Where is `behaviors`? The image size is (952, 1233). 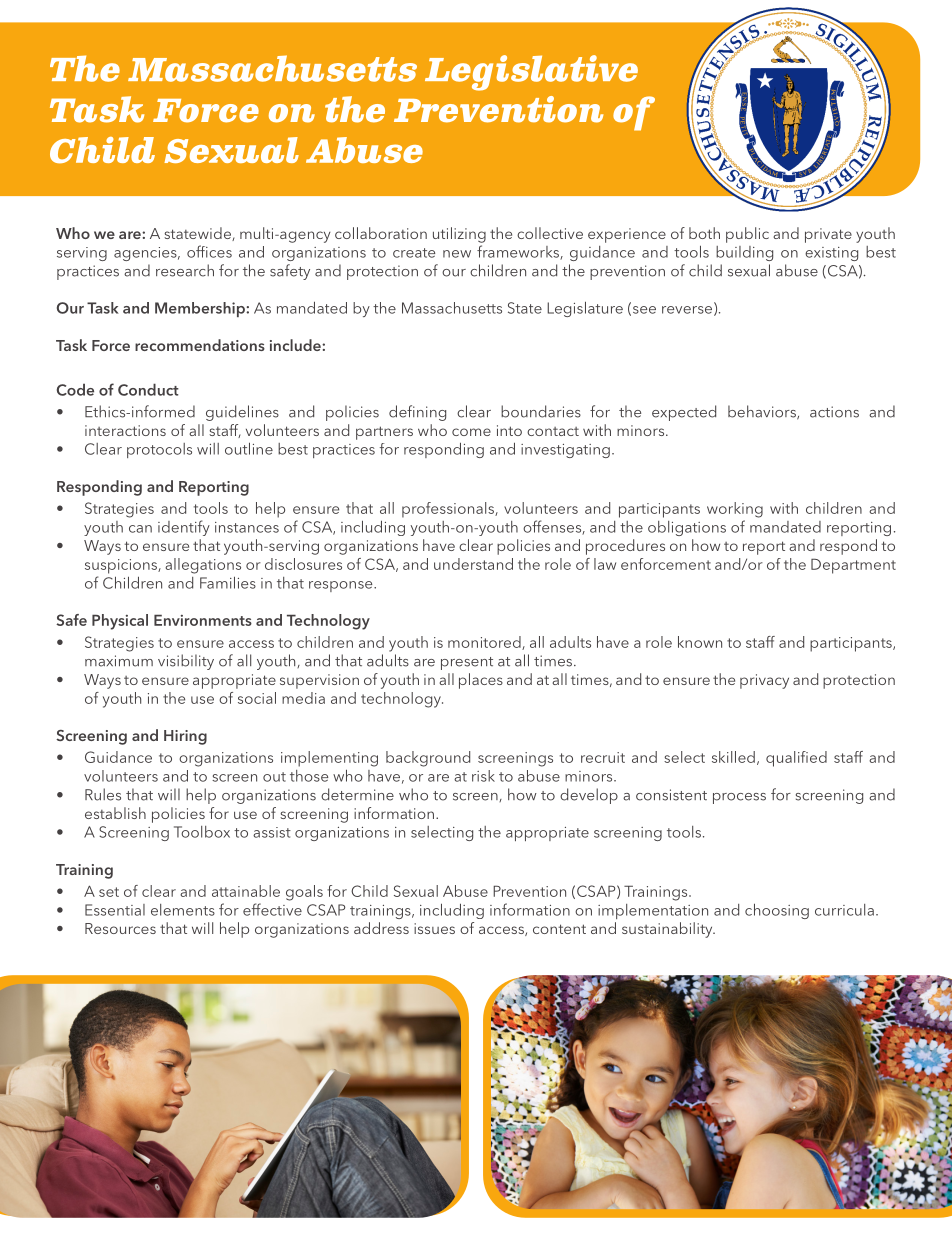 behaviors is located at coordinates (763, 412).
